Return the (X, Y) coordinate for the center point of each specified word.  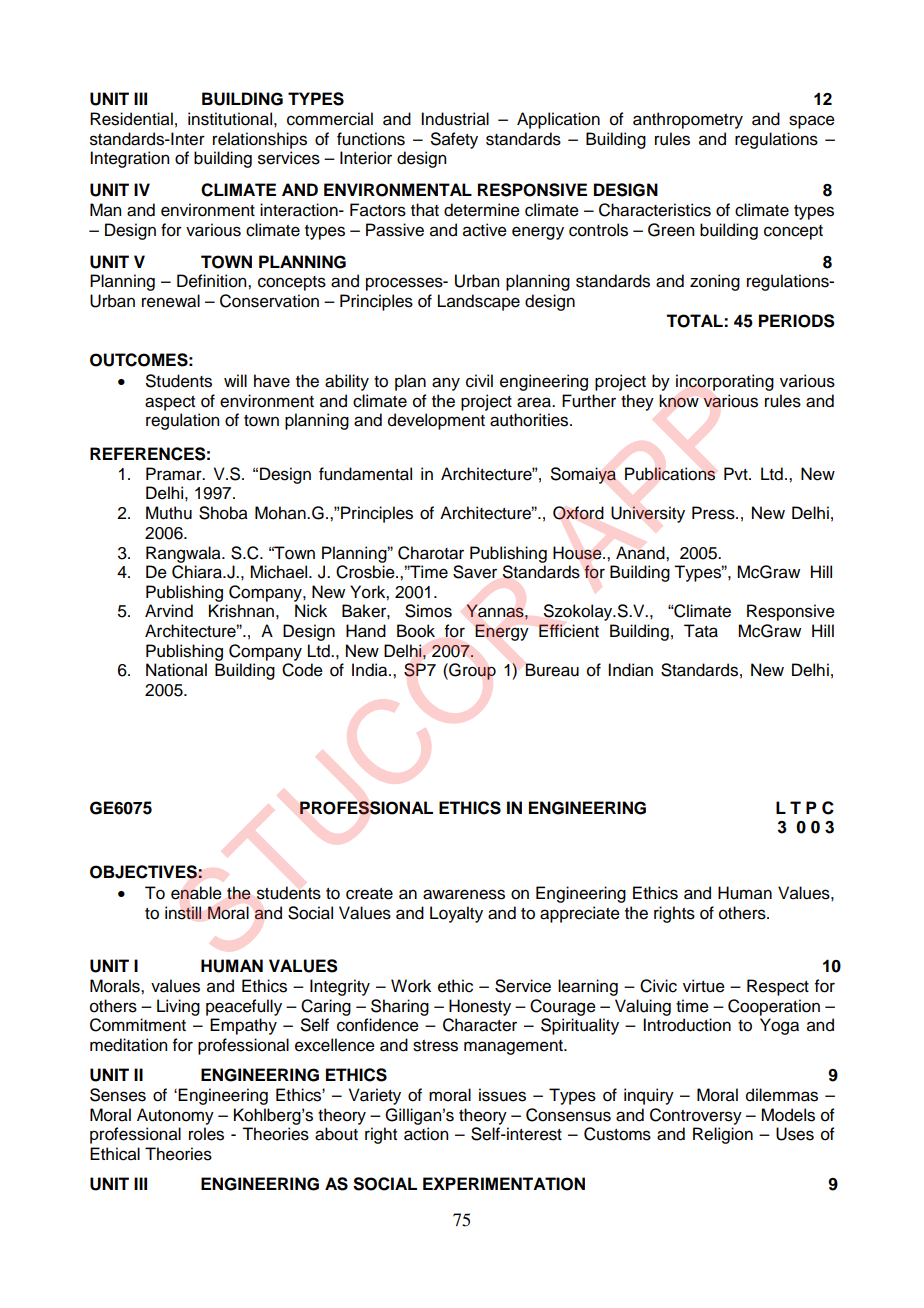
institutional (230, 119)
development (436, 421)
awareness (464, 894)
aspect (170, 403)
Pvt (737, 473)
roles (206, 1134)
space (812, 122)
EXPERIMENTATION (504, 1184)
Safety (454, 140)
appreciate (580, 914)
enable (196, 893)
